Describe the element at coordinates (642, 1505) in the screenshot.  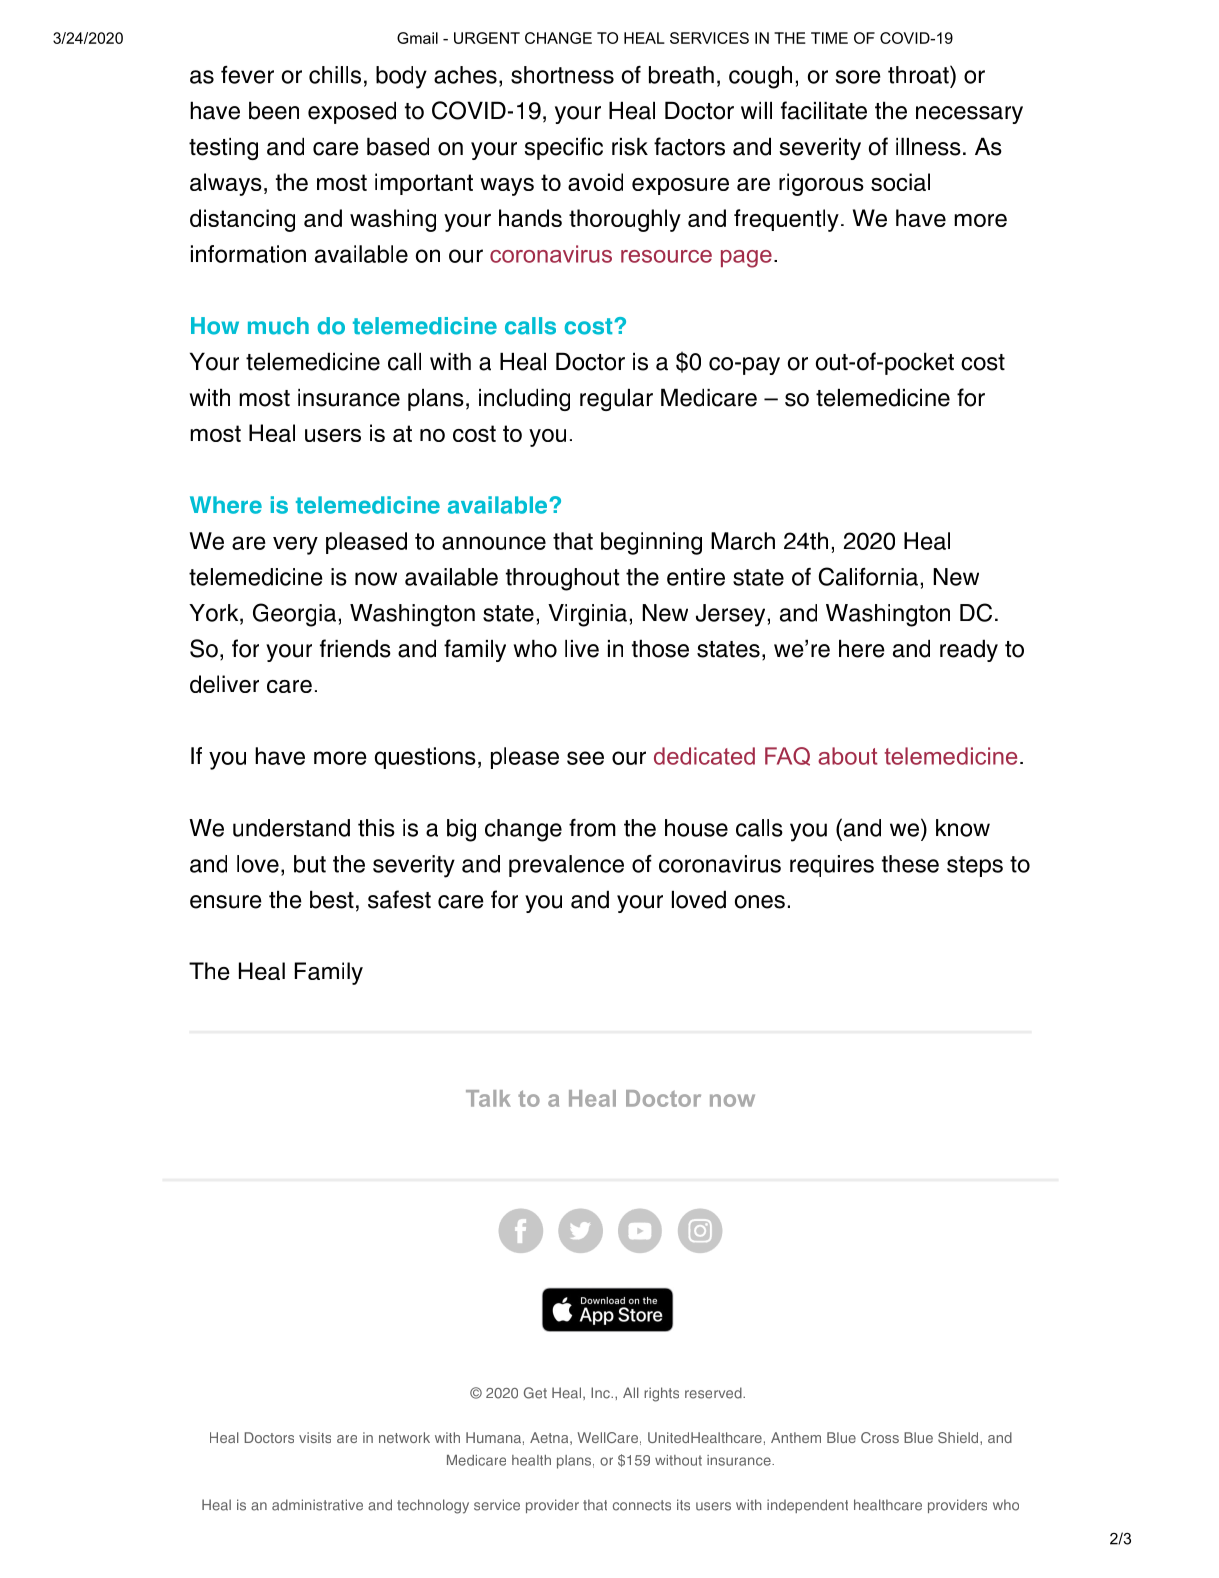
I see `connects` at that location.
